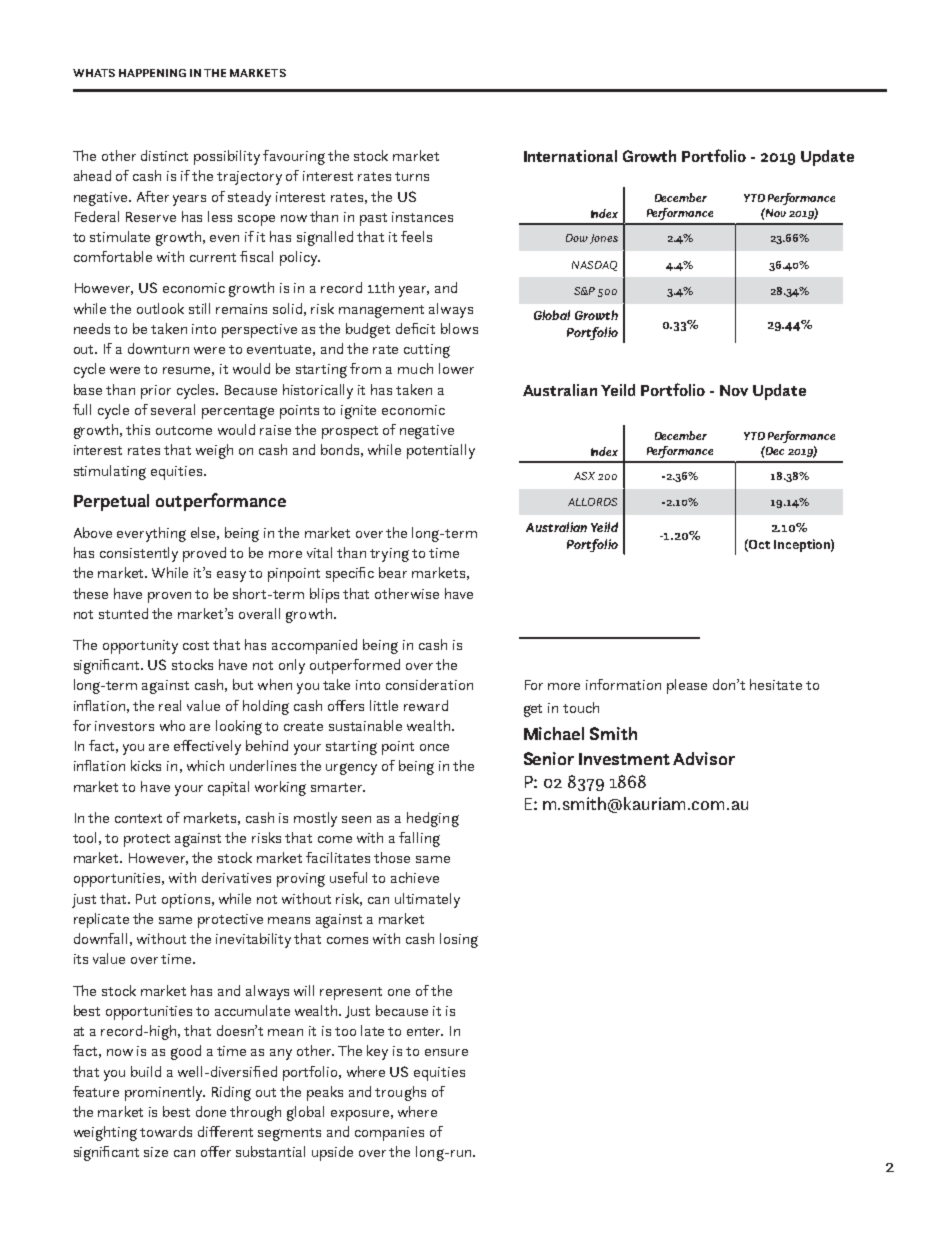 The width and height of the image is (952, 1233). What do you see at coordinates (166, 1131) in the image?
I see `towards` at bounding box center [166, 1131].
